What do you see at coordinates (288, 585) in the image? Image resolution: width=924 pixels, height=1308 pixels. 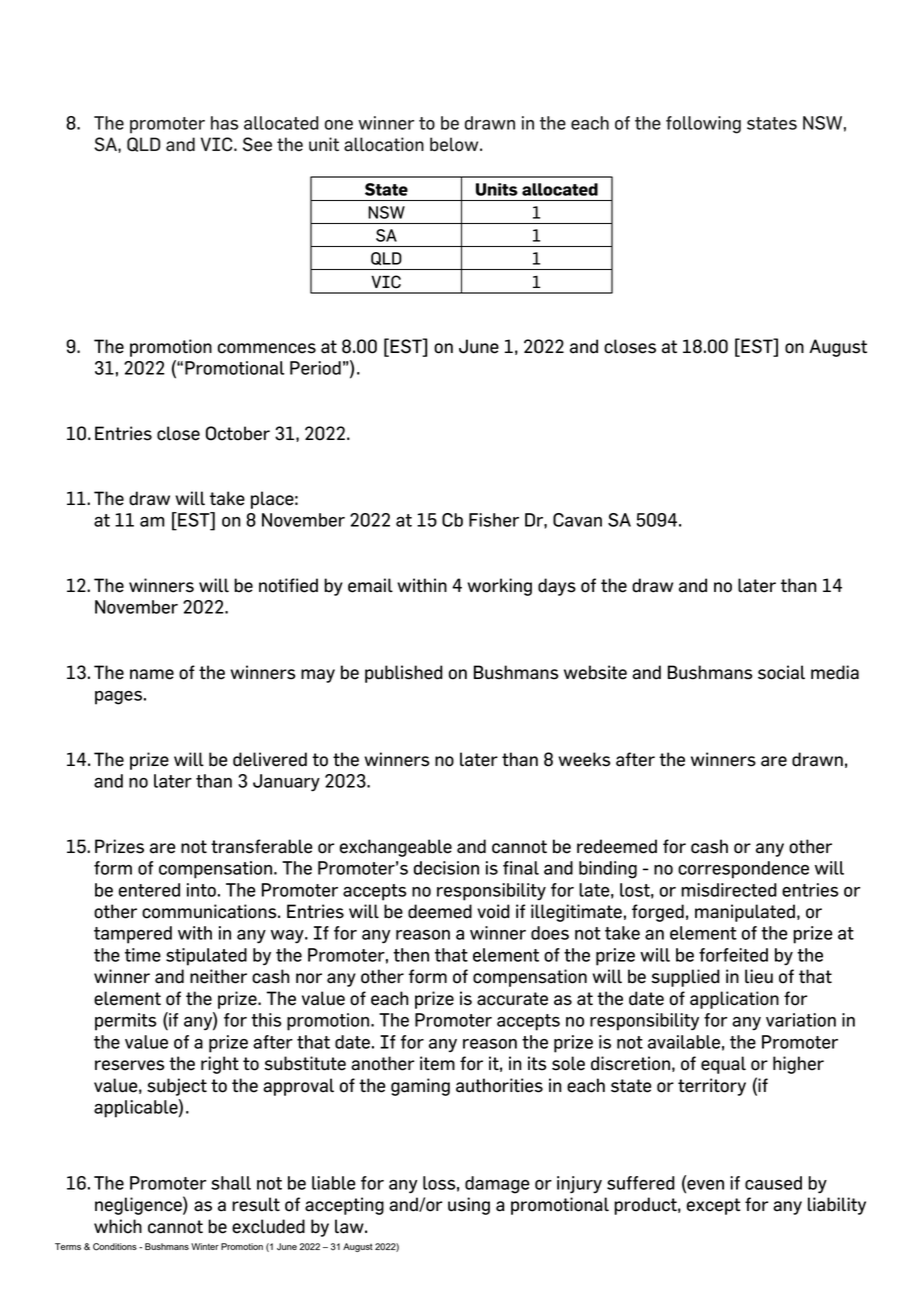 I see `notified` at bounding box center [288, 585].
